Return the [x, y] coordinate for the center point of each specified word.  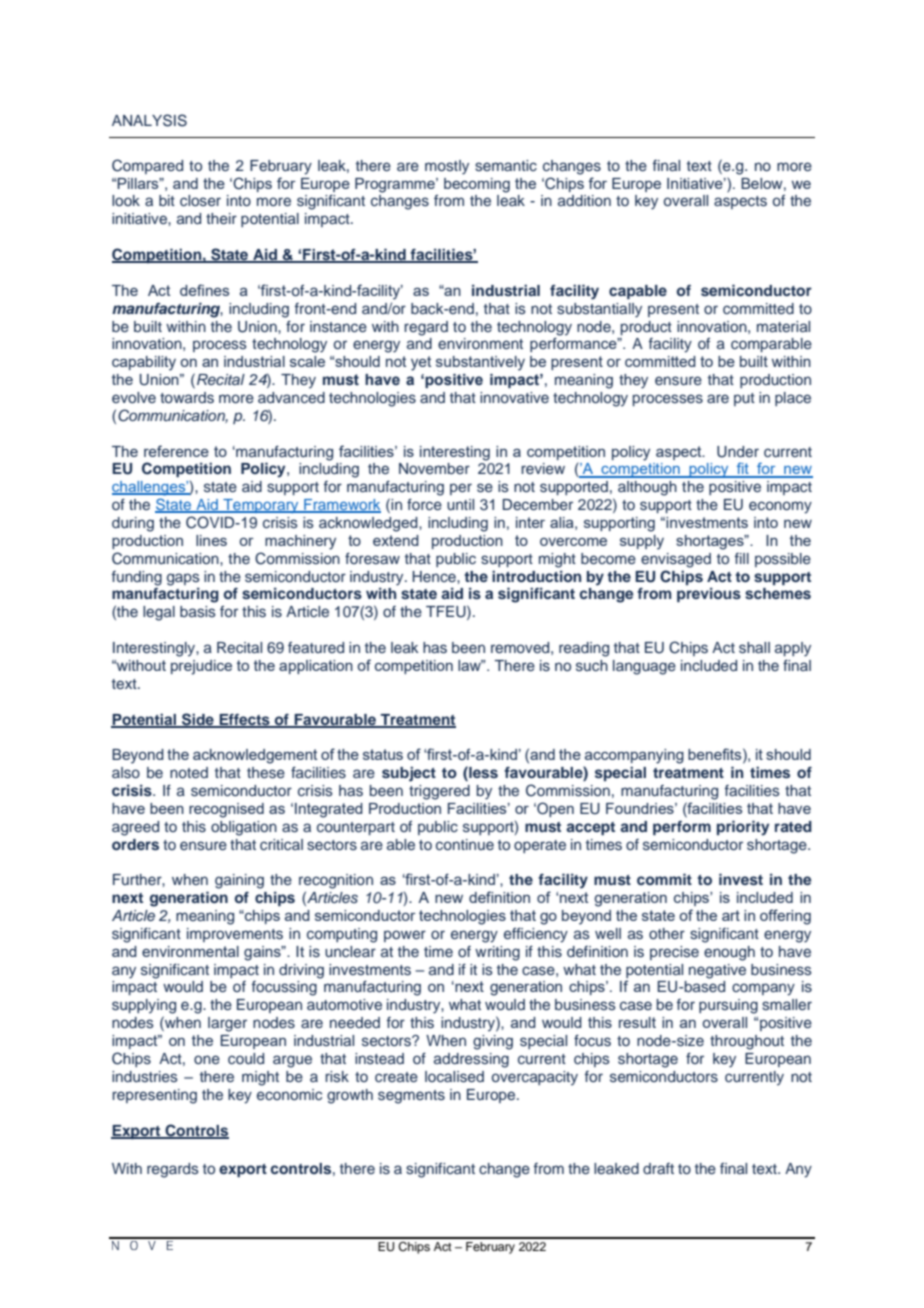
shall [754, 648]
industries [145, 1076]
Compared [147, 166]
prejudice [201, 667]
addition [584, 200]
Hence [435, 576]
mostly [447, 167]
